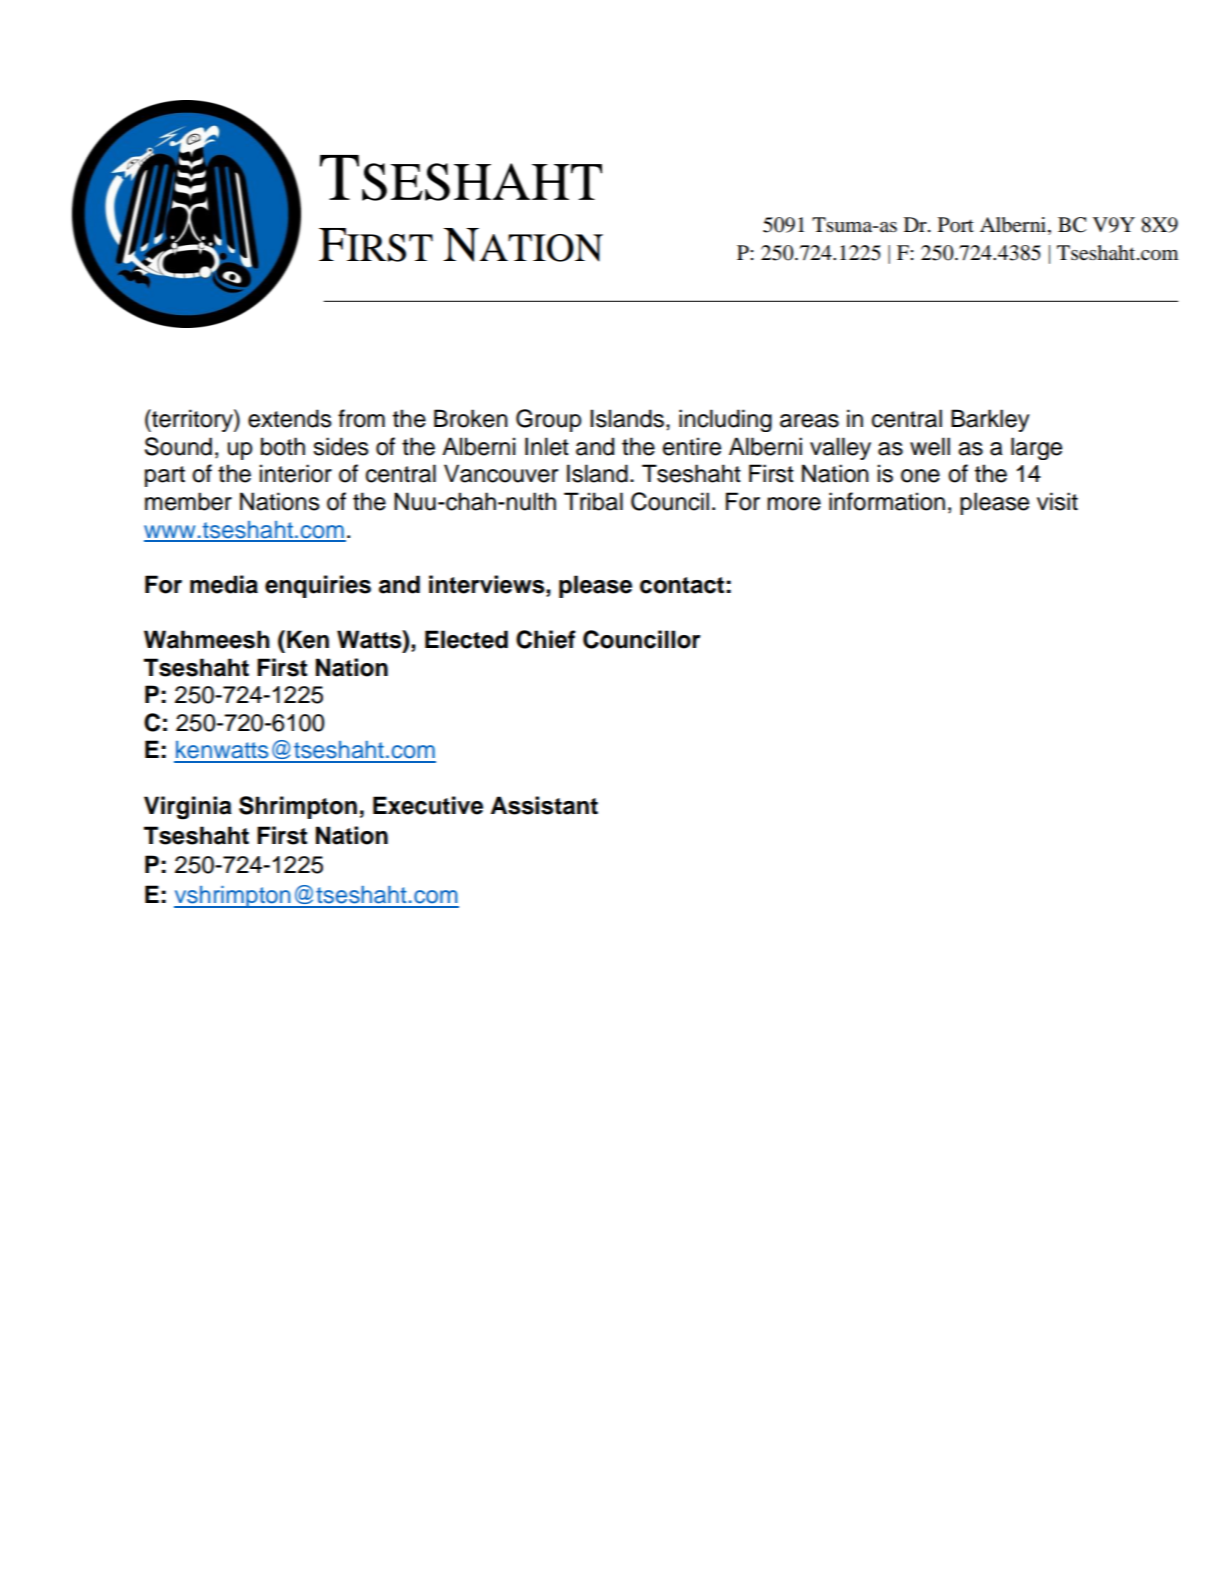 The width and height of the page is (1223, 1583). I want to click on extends, so click(290, 418).
